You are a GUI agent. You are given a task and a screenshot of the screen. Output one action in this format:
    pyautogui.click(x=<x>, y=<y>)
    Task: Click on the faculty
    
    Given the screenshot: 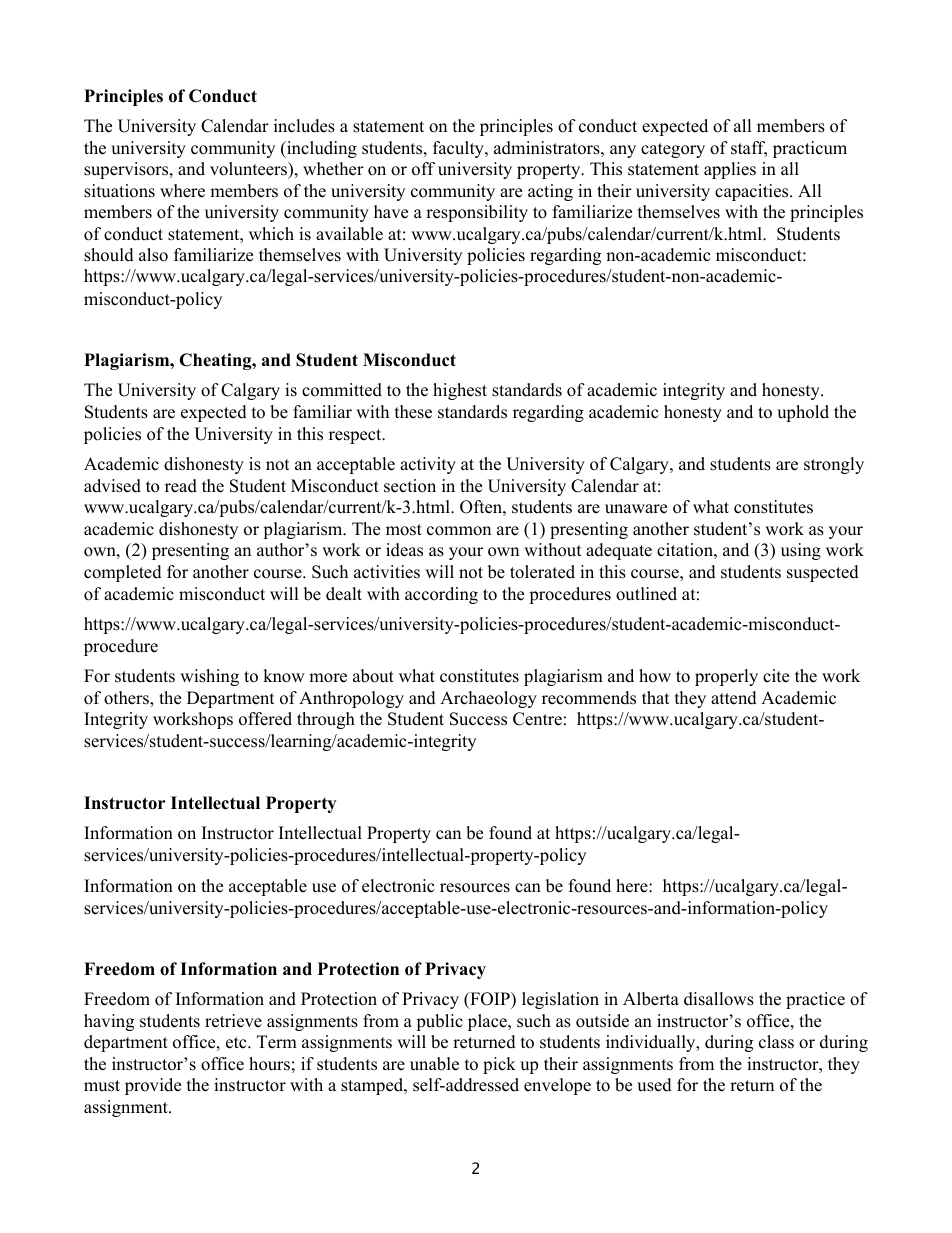 What is the action you would take?
    pyautogui.click(x=459, y=149)
